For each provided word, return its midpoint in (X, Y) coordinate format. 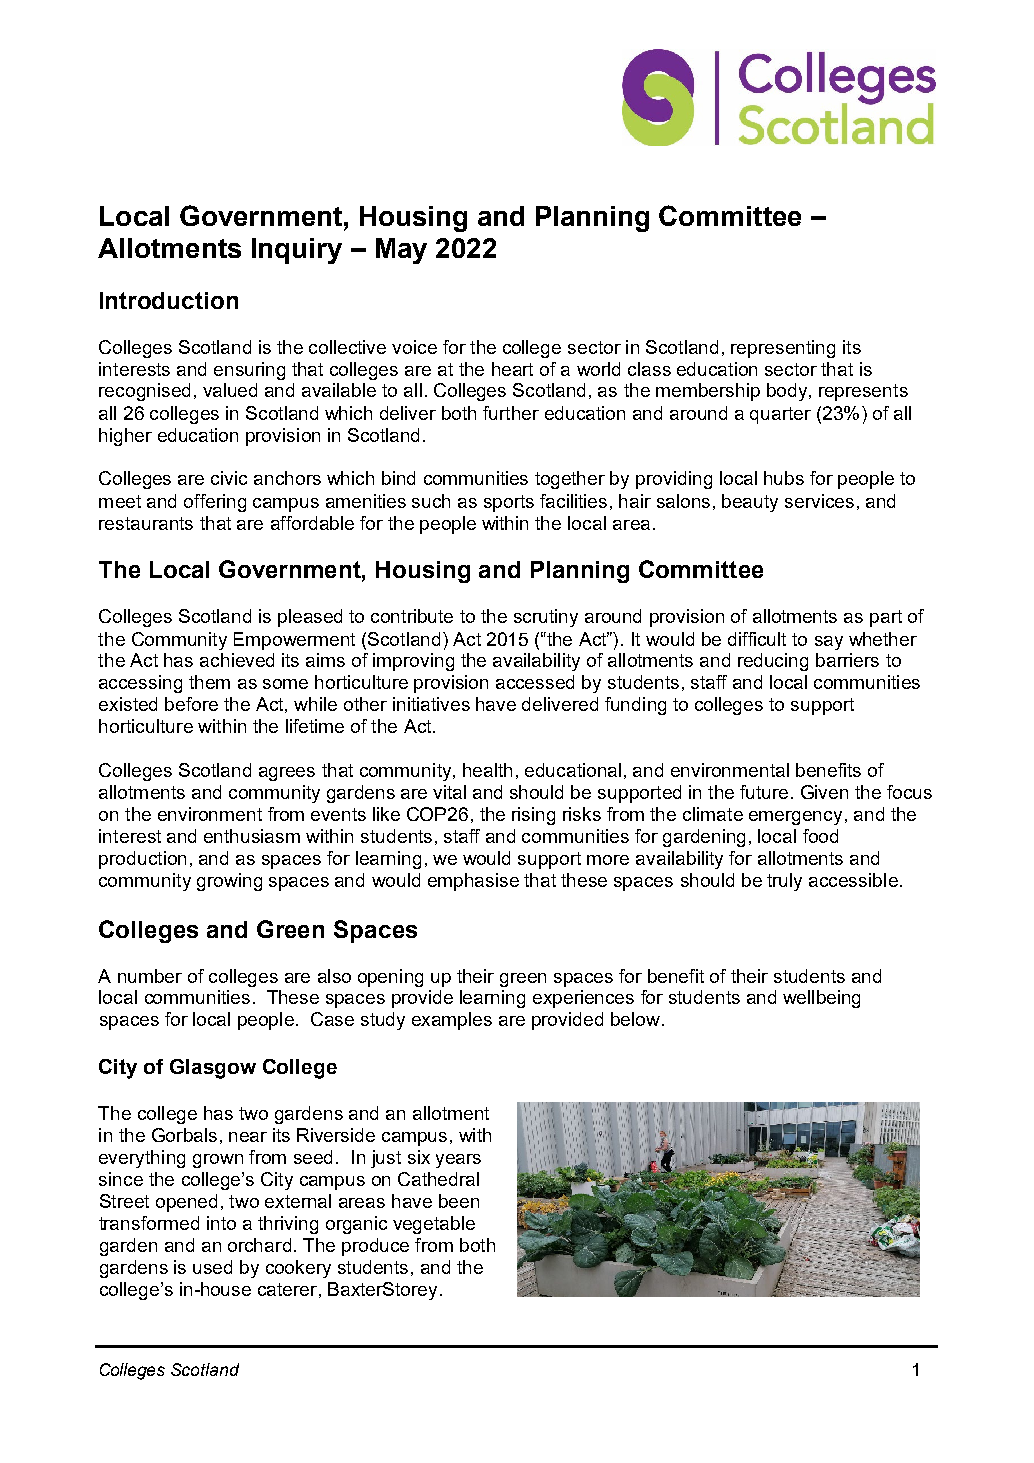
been (459, 1201)
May (401, 251)
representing (783, 349)
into (221, 1223)
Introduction (169, 300)
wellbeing (821, 999)
